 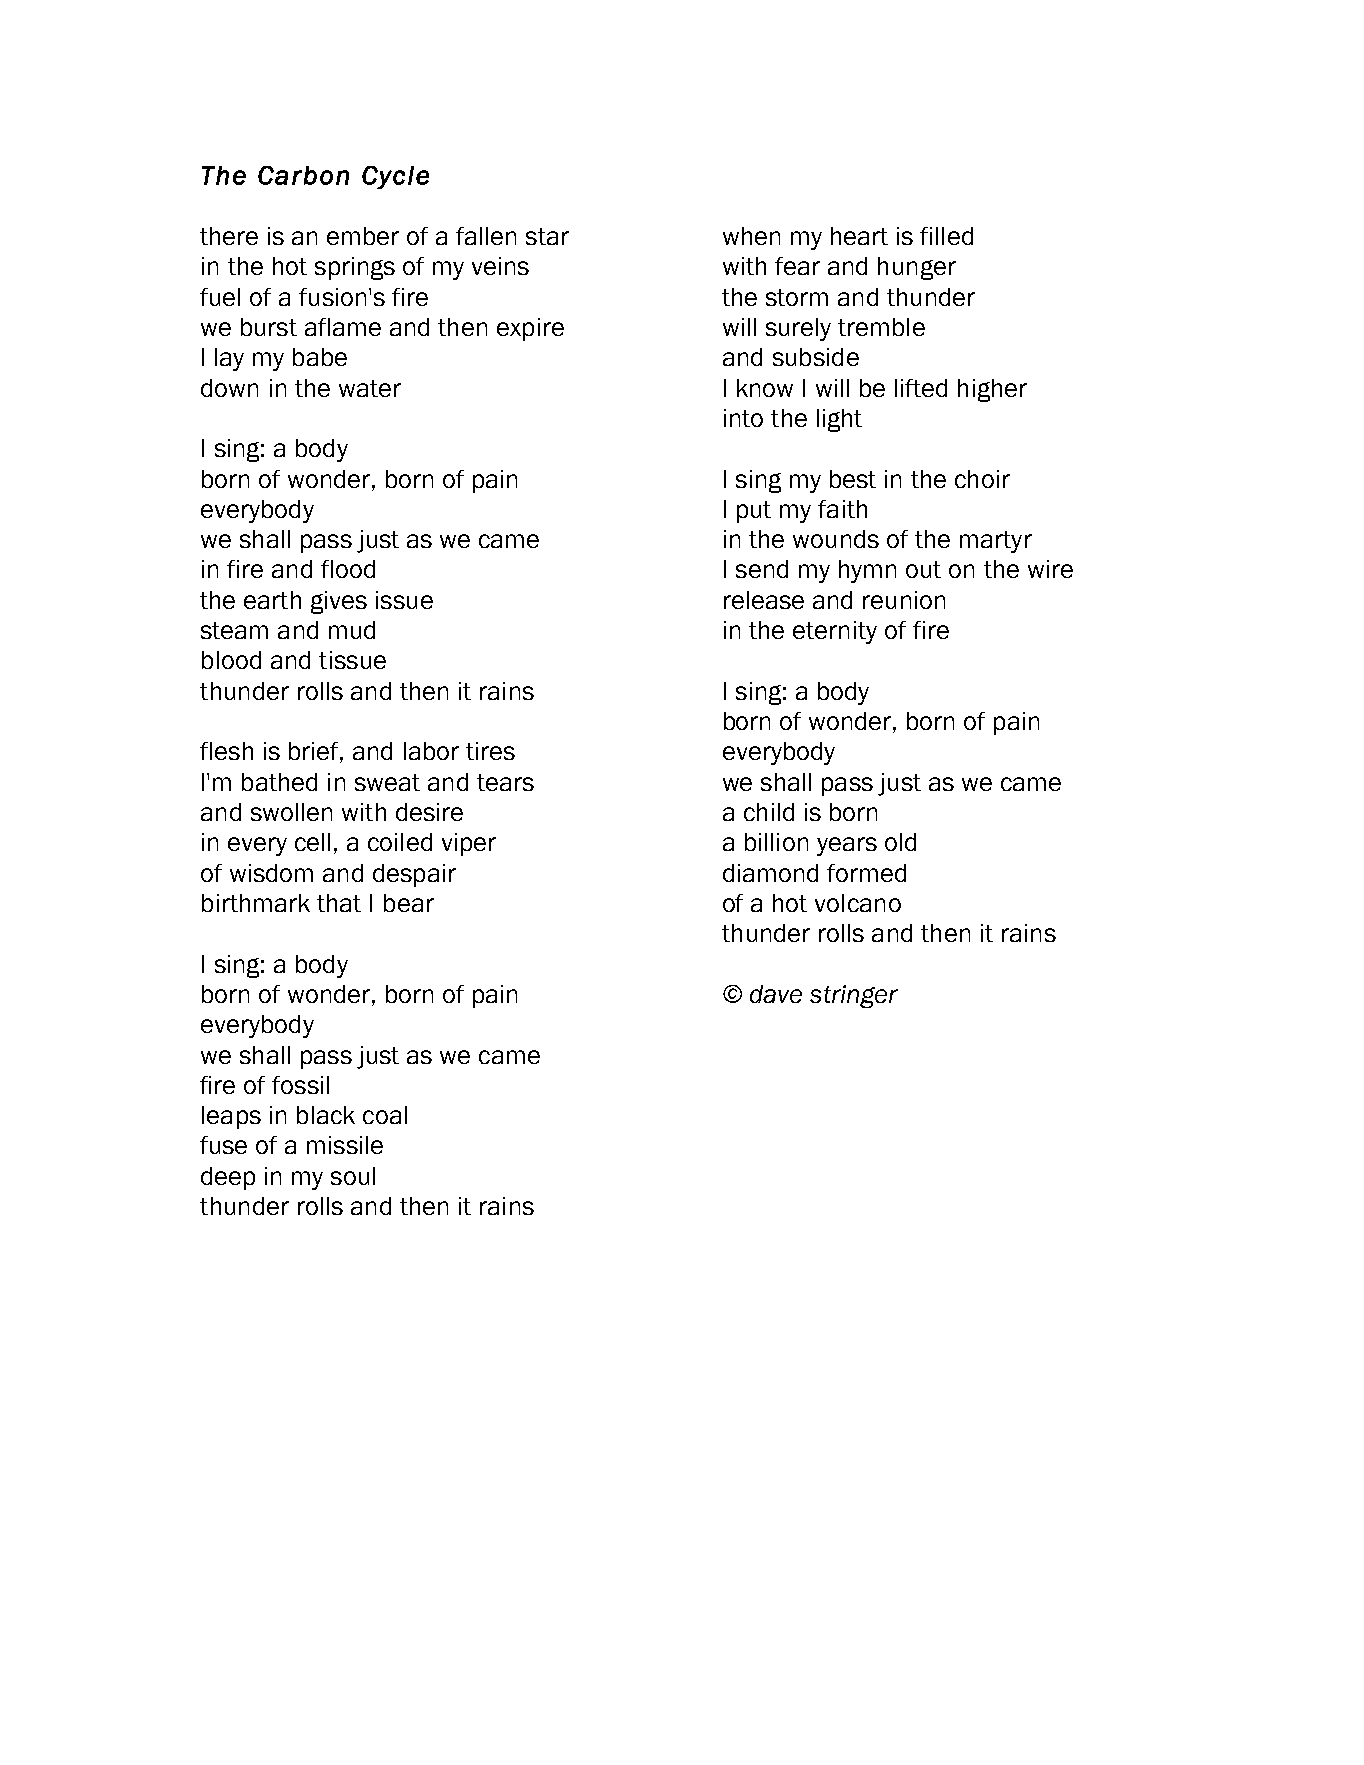 I want to click on filled, so click(x=946, y=236).
